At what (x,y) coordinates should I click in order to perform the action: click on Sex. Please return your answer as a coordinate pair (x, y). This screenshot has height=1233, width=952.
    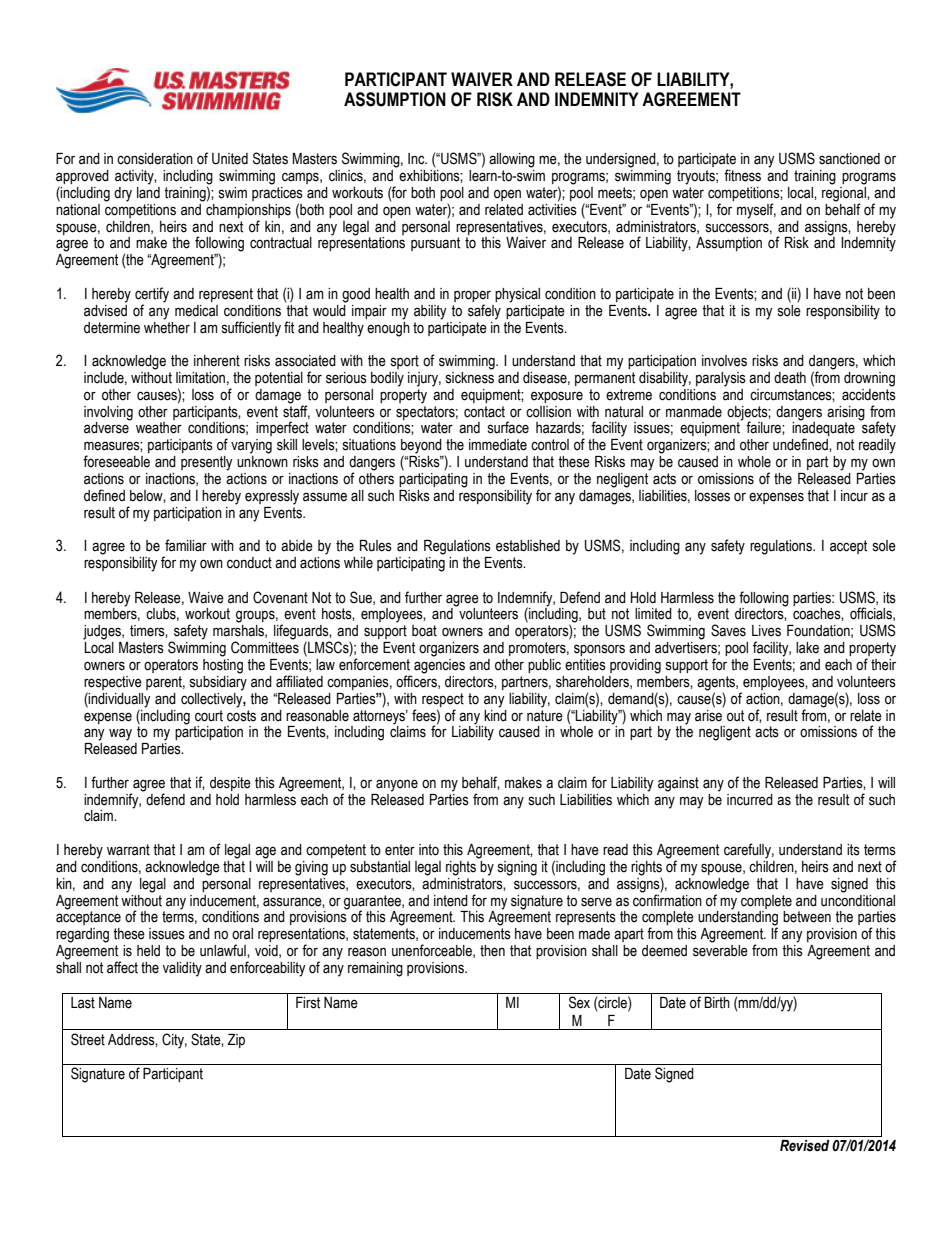
    Looking at the image, I should click on (579, 1002).
